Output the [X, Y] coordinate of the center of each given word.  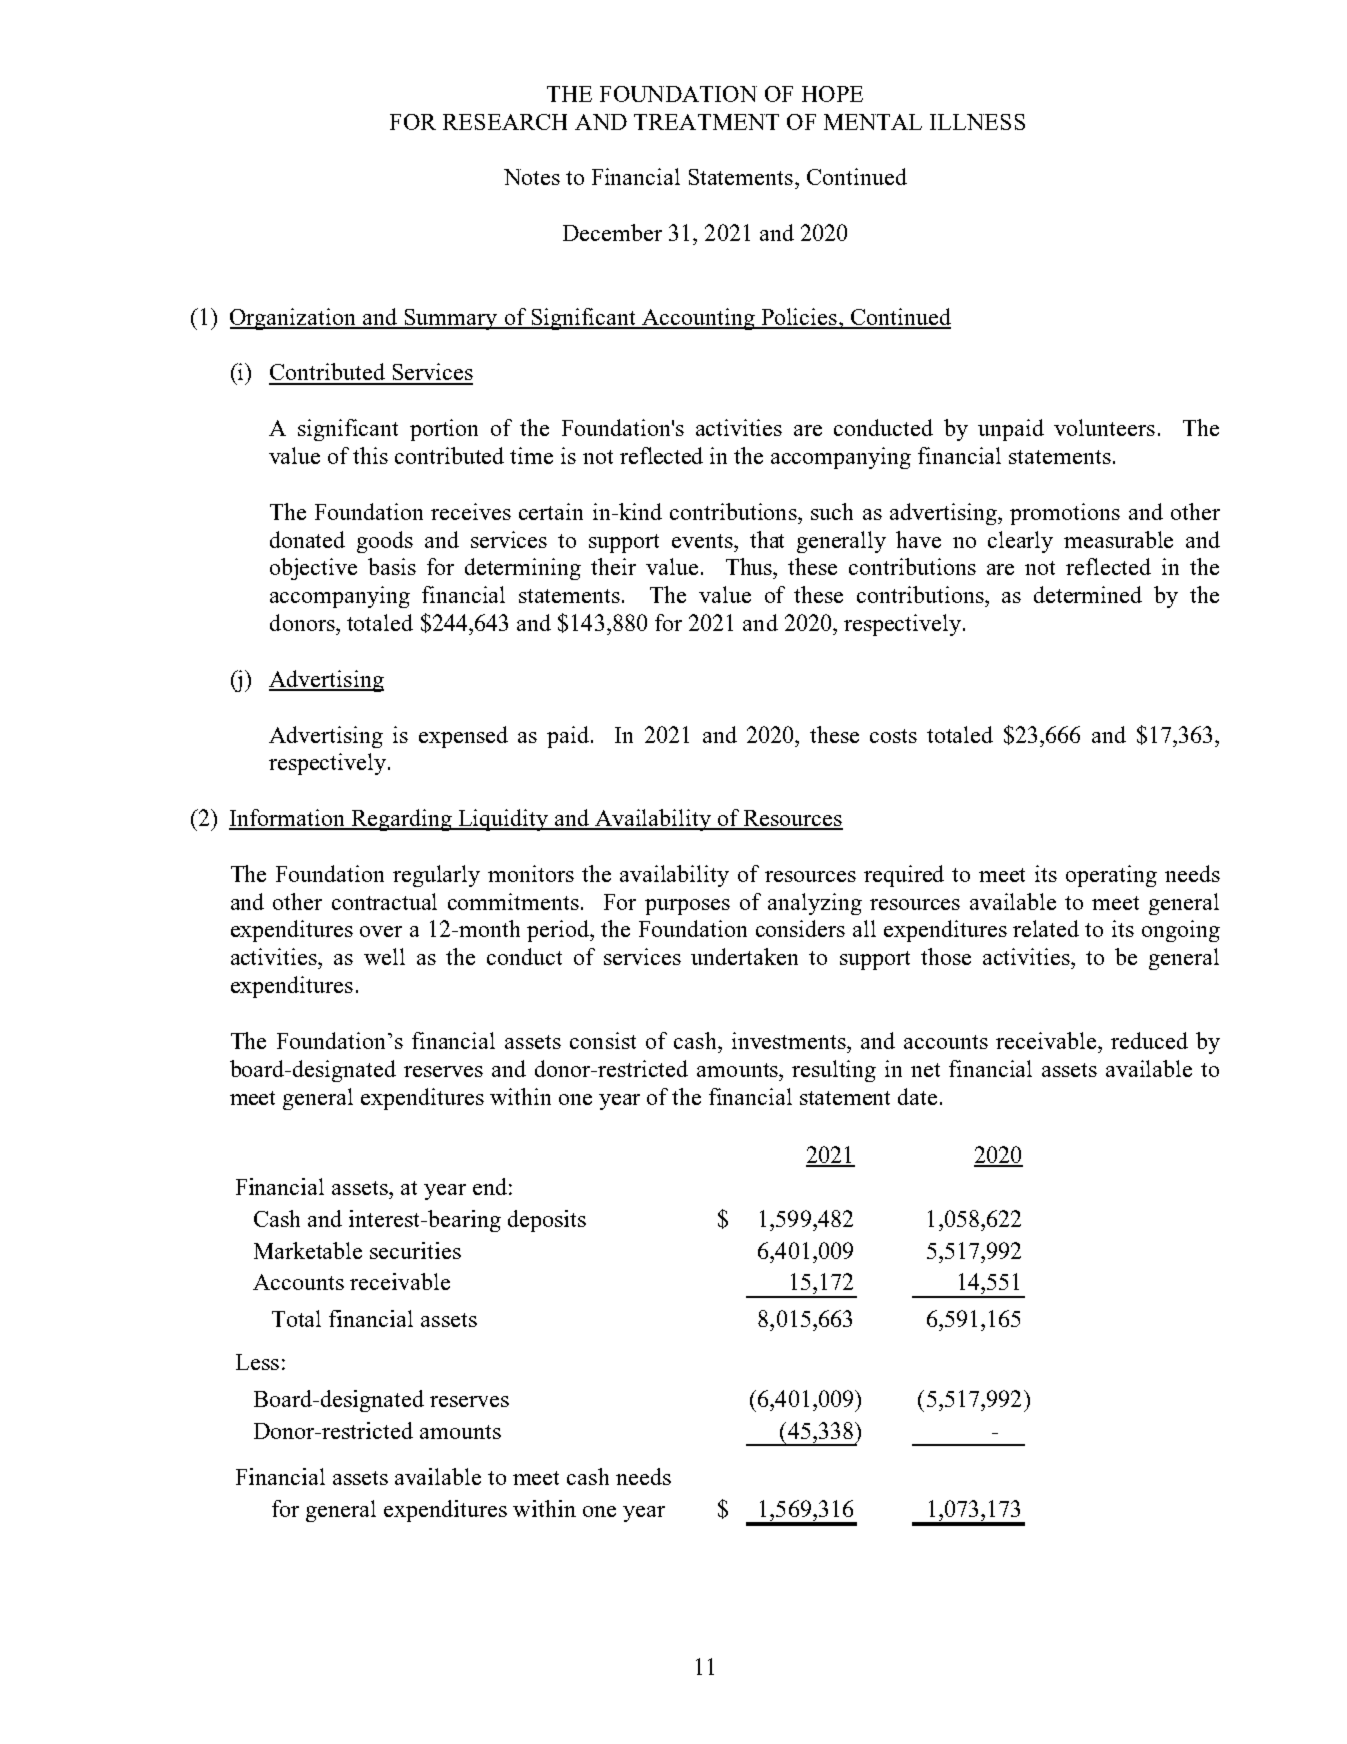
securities [415, 1250]
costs [893, 736]
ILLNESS [977, 122]
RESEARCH [505, 122]
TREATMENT [706, 122]
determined [1088, 594]
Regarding [401, 820]
